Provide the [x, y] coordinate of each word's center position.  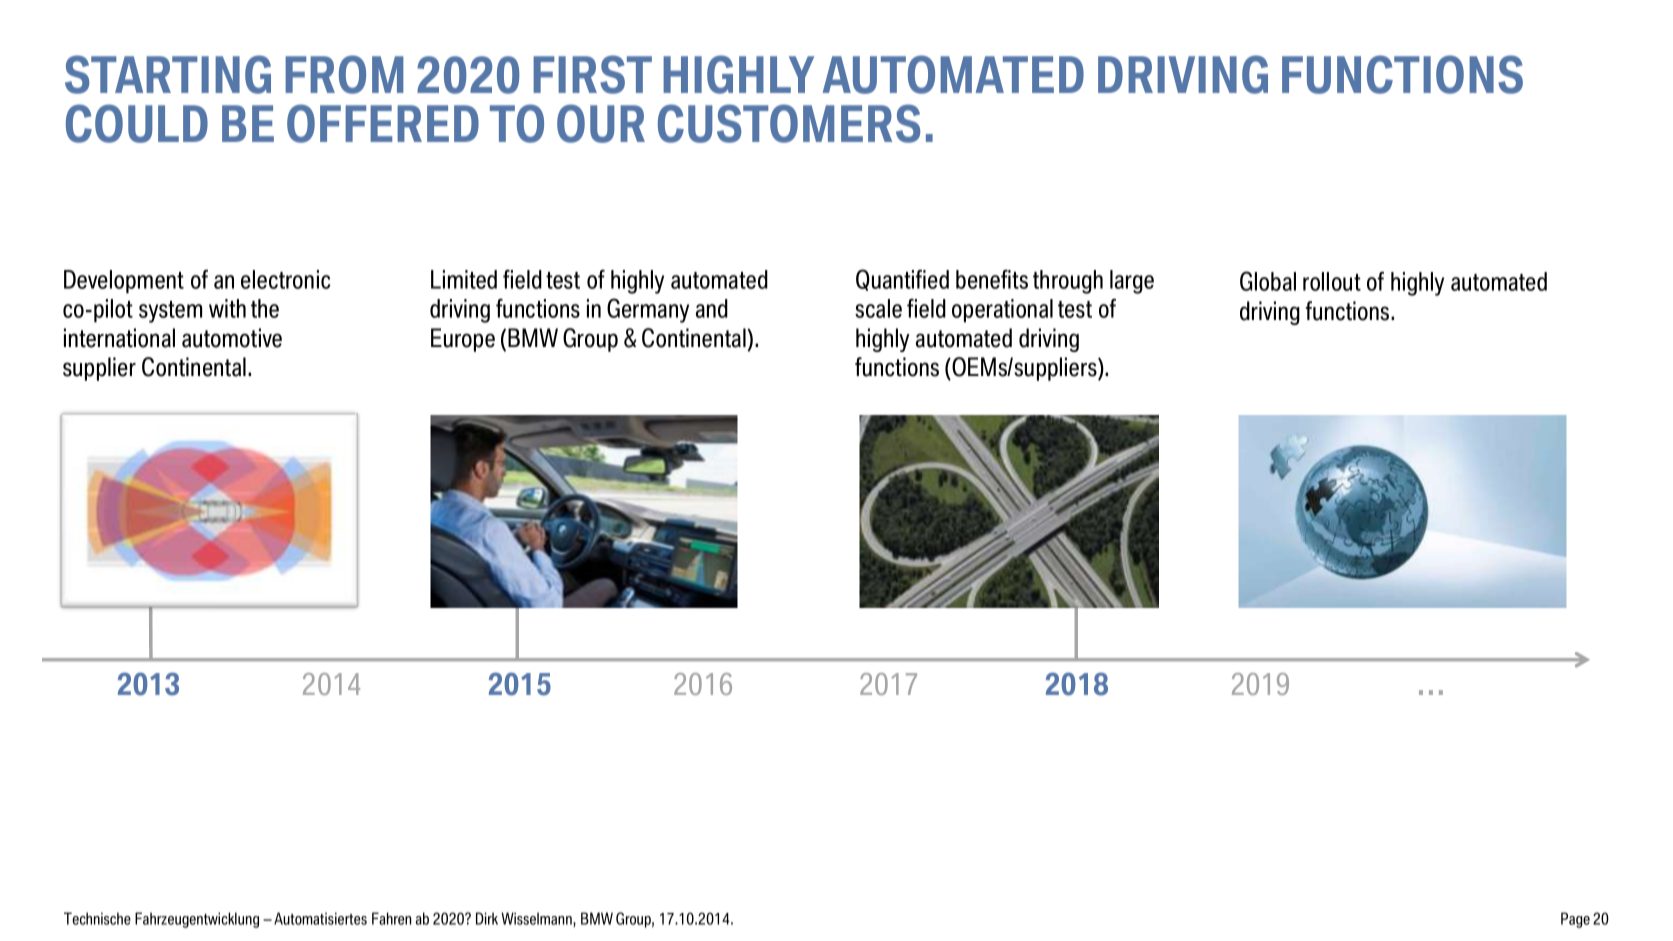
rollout [1332, 281]
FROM [344, 74]
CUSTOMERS [789, 123]
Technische [97, 918]
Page [1575, 920]
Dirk [487, 918]
